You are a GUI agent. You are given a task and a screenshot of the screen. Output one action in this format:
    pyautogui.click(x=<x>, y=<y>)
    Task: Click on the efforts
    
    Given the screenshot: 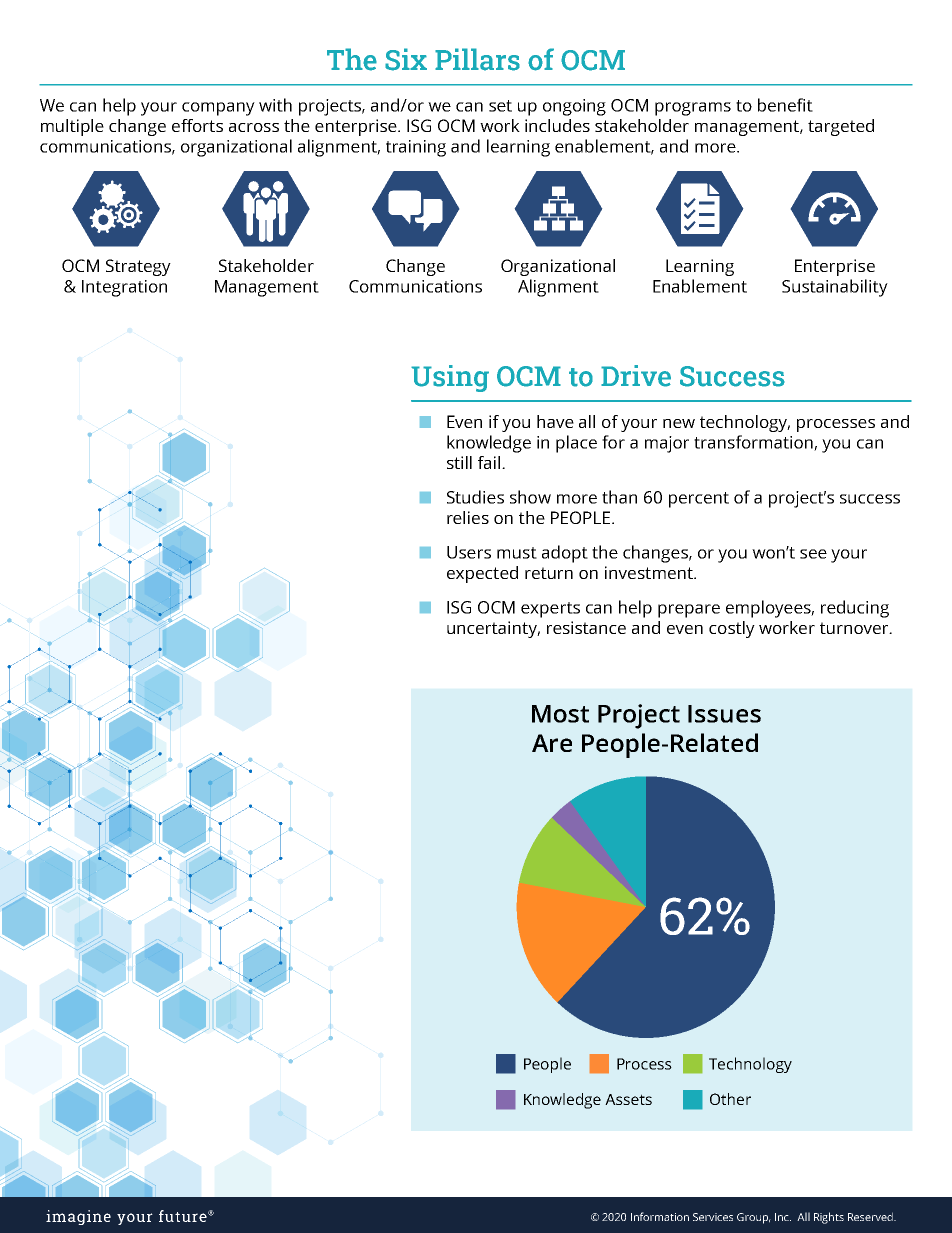 What is the action you would take?
    pyautogui.click(x=197, y=125)
